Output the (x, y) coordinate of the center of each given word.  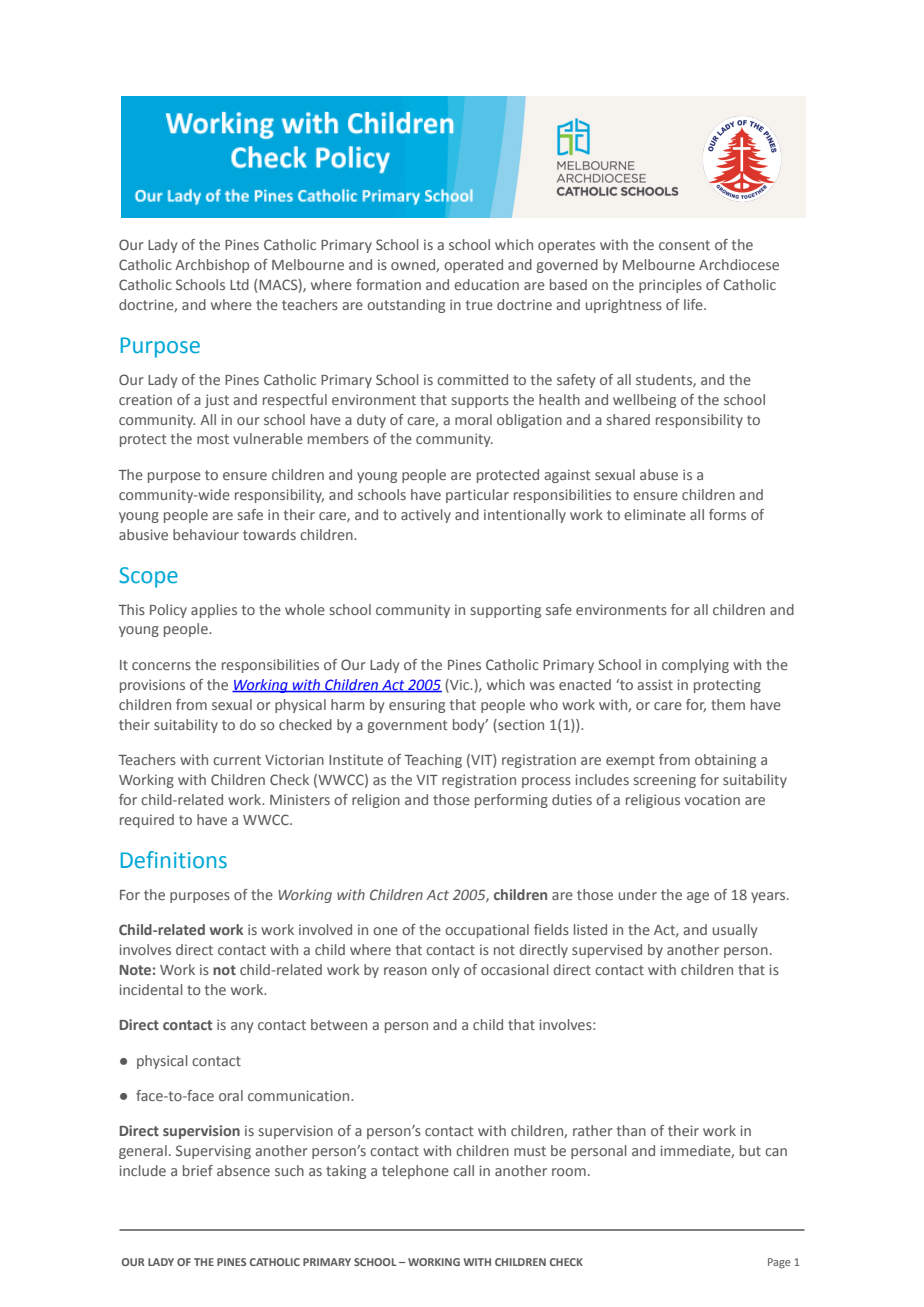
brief (198, 1170)
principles (670, 286)
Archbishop (212, 266)
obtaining (725, 761)
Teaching (433, 761)
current (237, 760)
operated (473, 266)
